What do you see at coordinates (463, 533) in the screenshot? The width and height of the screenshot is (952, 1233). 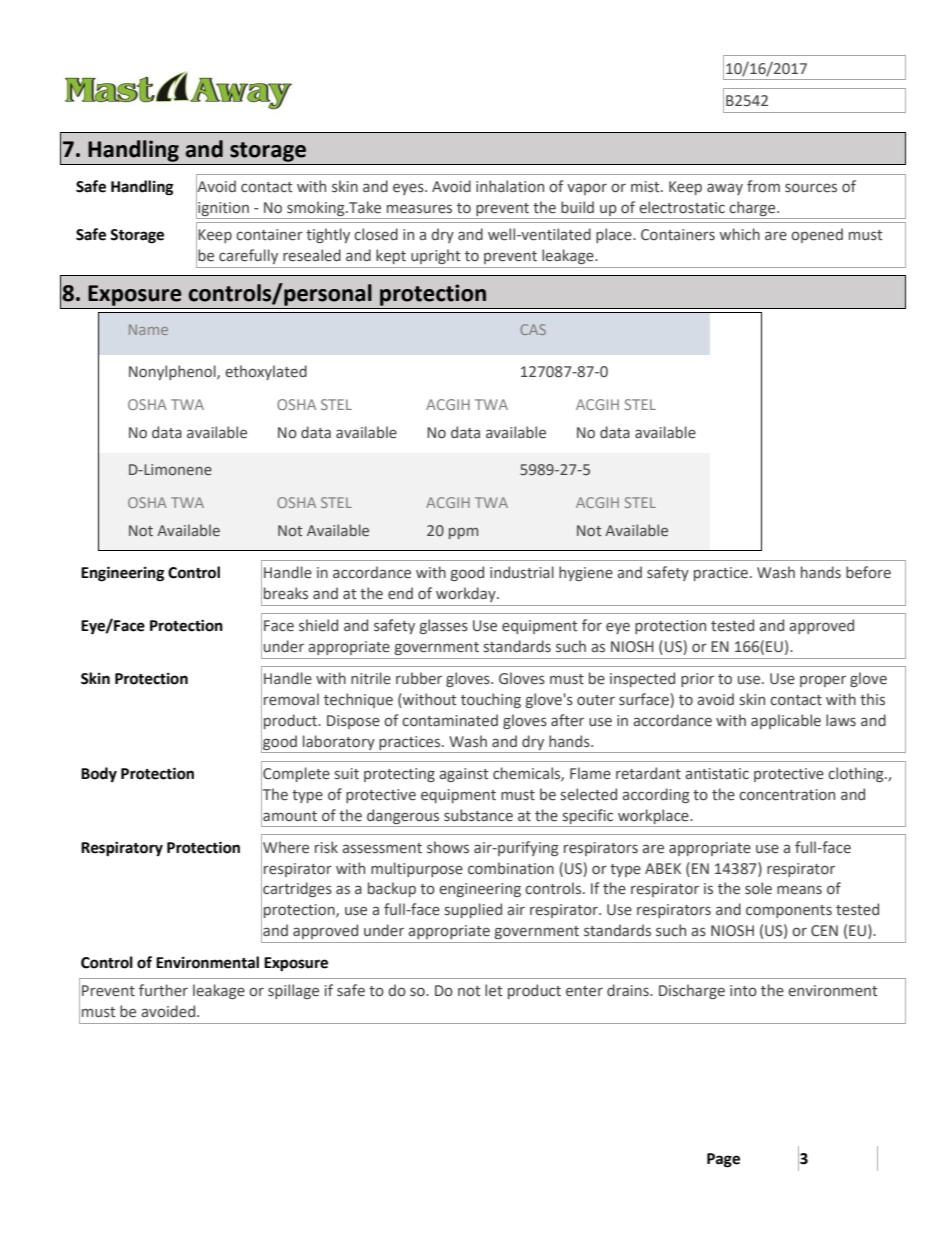 I see `ppm` at bounding box center [463, 533].
